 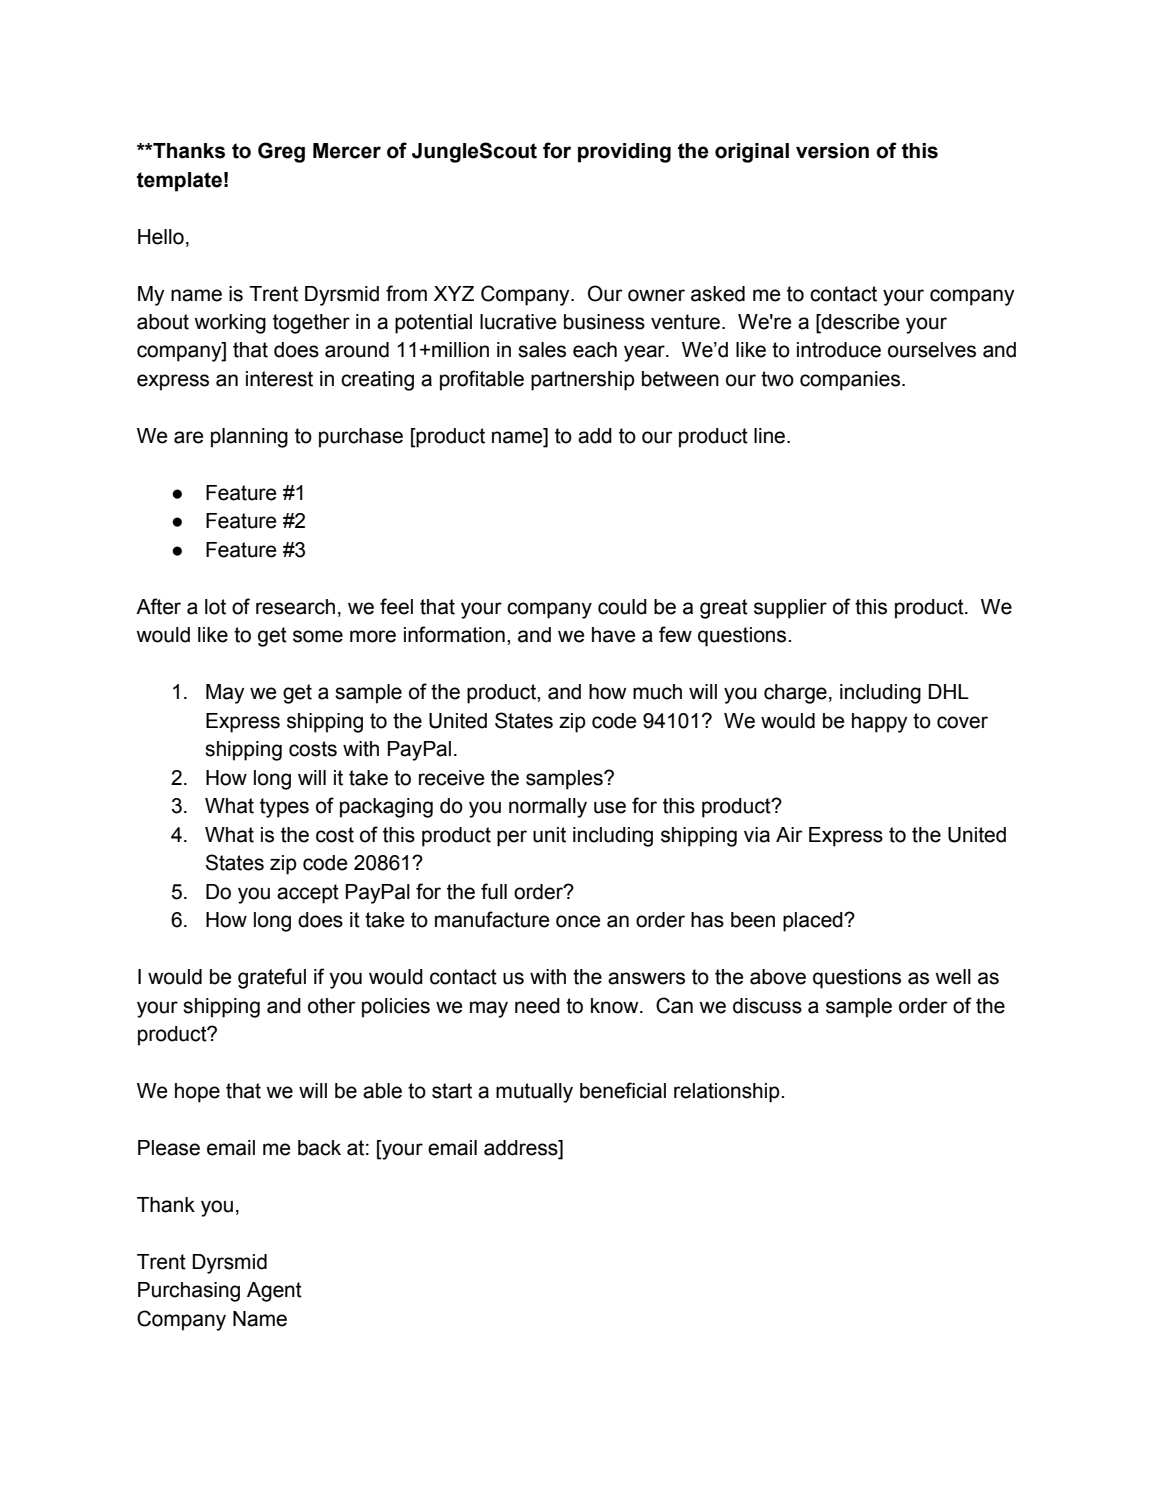 I want to click on providing, so click(x=624, y=153).
